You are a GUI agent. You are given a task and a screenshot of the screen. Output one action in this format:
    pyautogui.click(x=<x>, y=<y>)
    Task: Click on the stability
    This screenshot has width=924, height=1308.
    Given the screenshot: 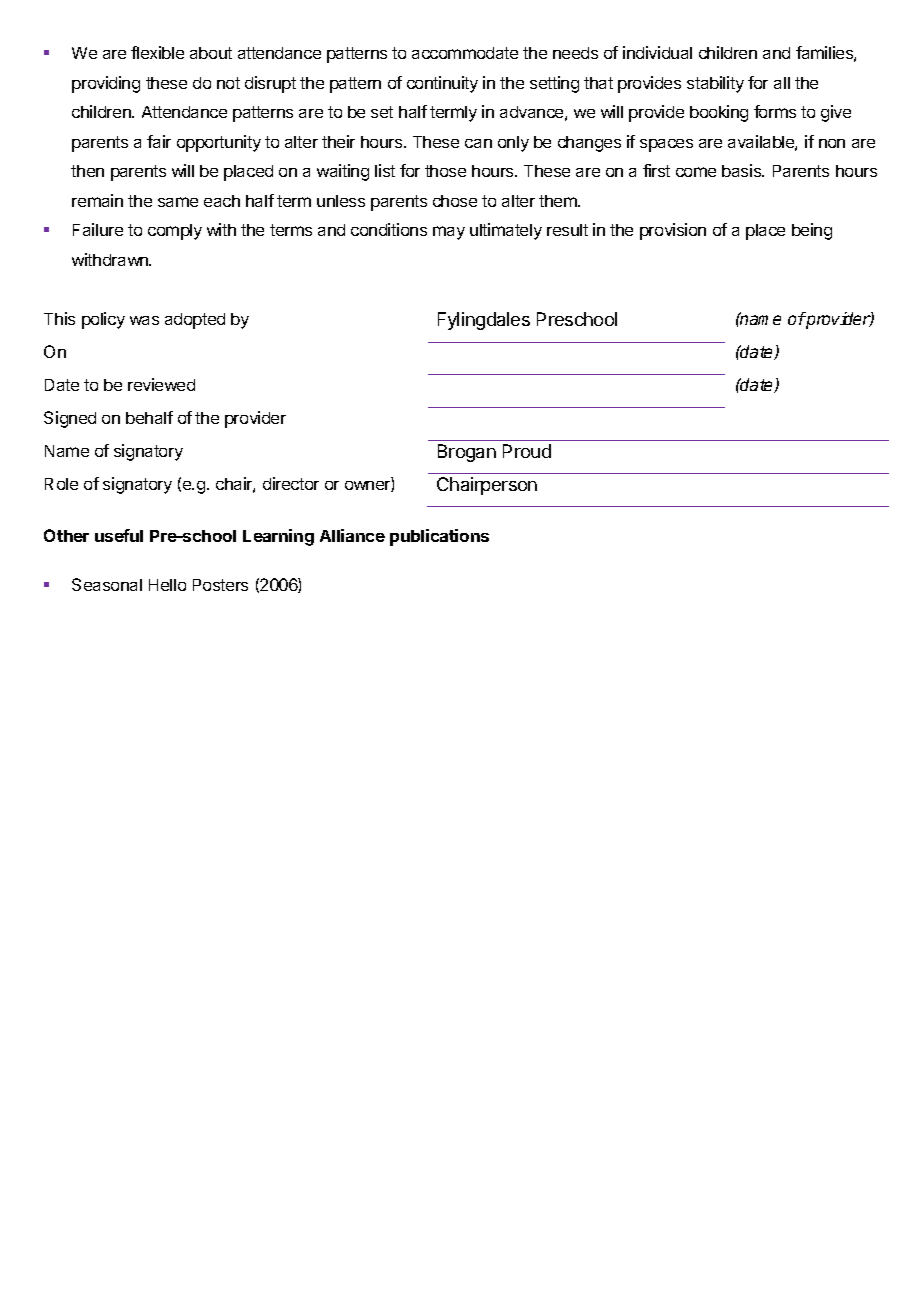 What is the action you would take?
    pyautogui.click(x=715, y=84)
